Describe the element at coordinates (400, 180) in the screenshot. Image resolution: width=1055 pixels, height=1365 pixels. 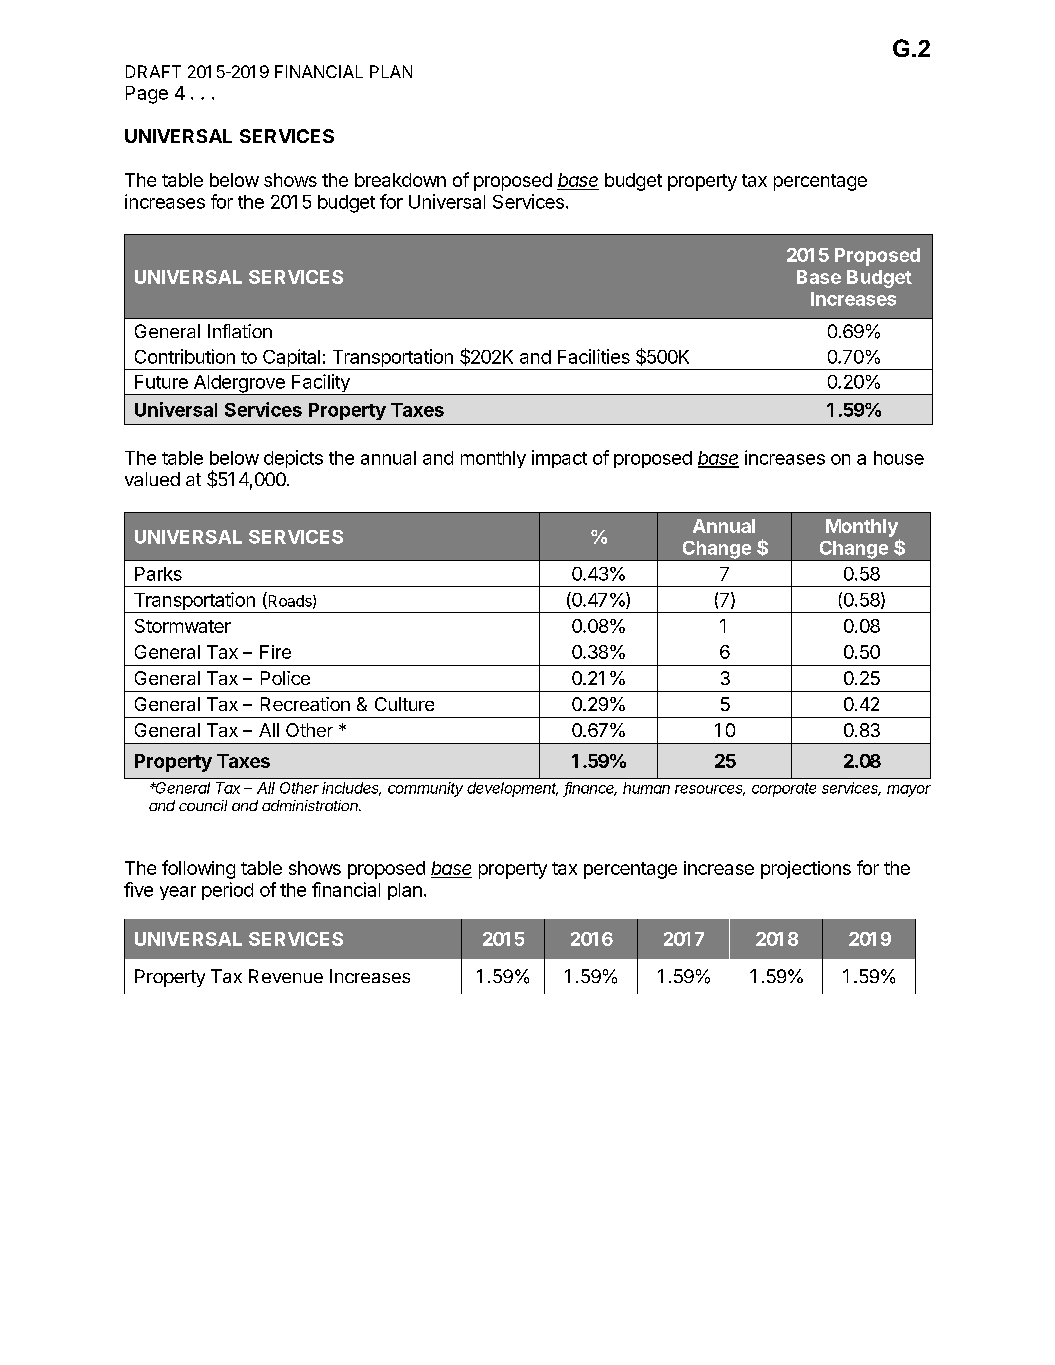
I see `breakdown` at that location.
